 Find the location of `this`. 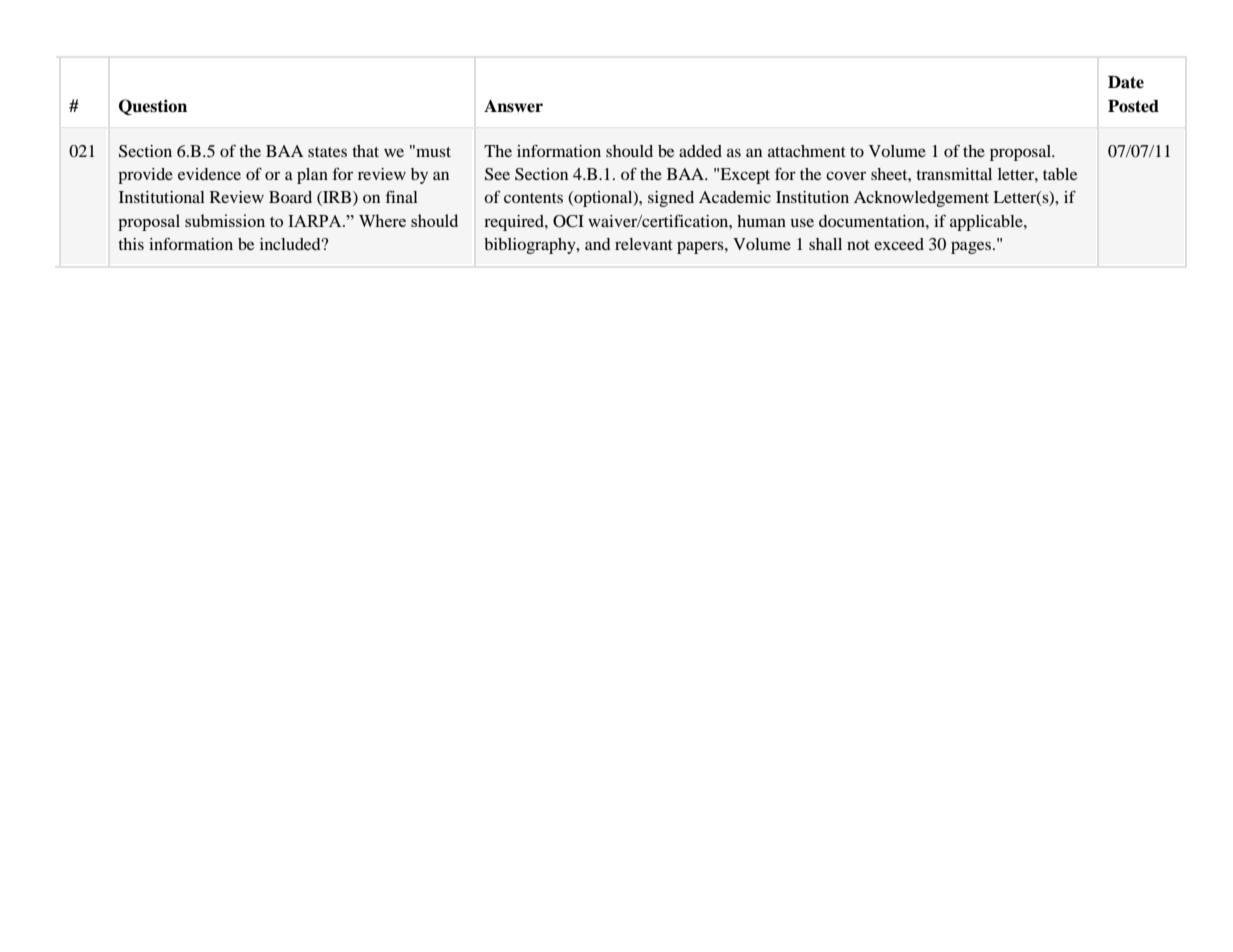

this is located at coordinates (131, 244).
